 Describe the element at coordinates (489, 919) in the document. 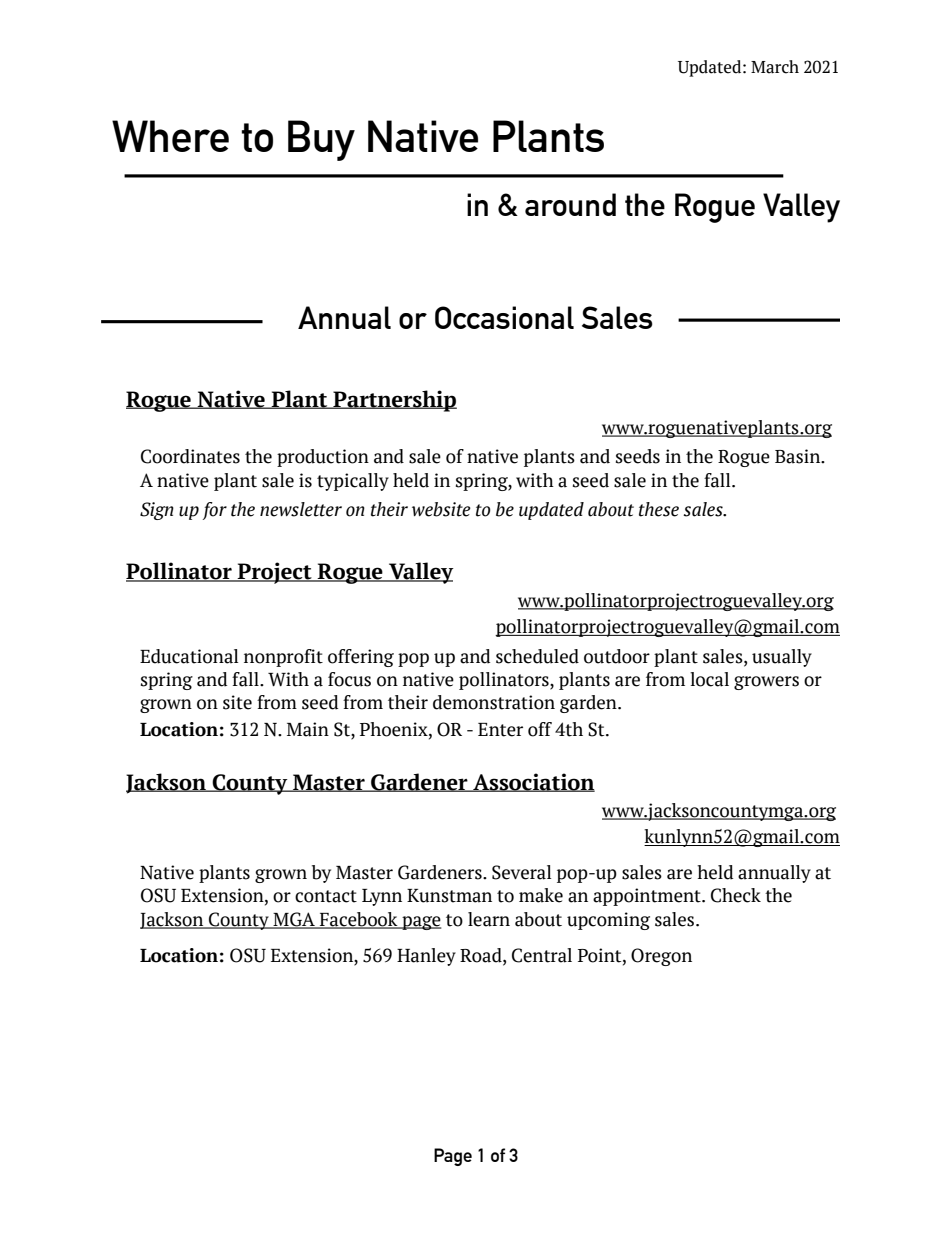

I see `learn` at that location.
